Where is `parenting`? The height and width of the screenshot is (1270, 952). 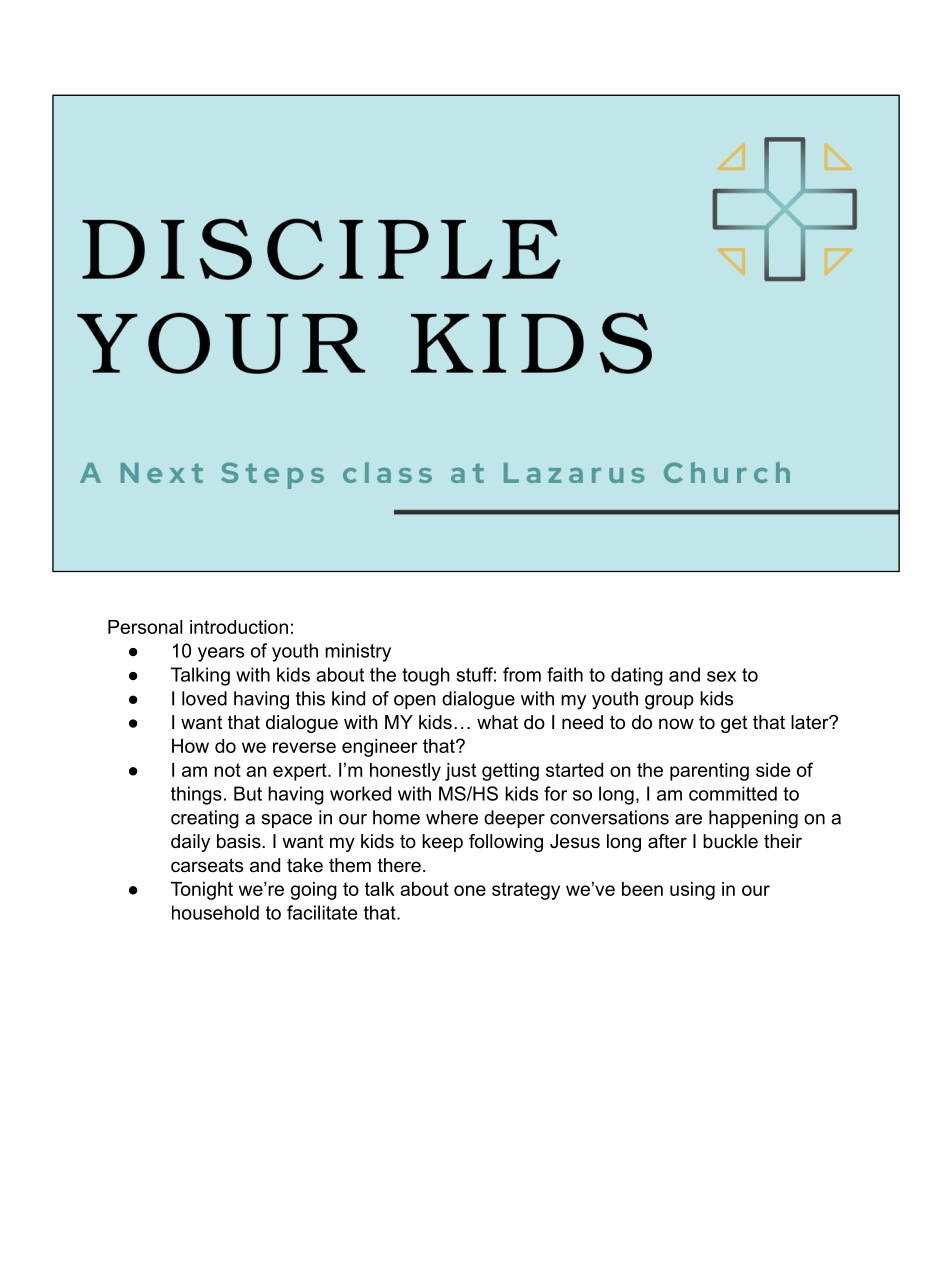
parenting is located at coordinates (709, 772).
